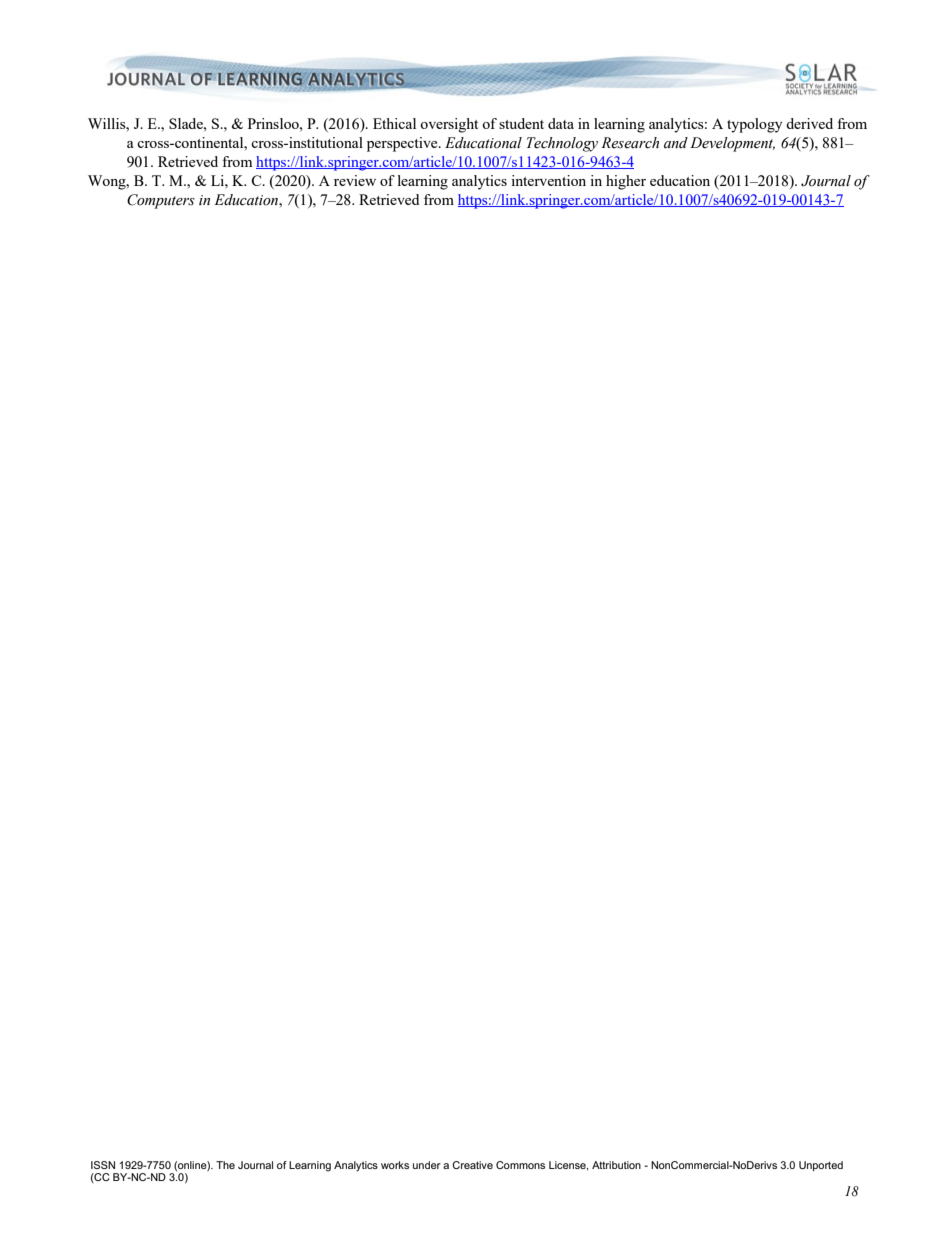  I want to click on intervention, so click(548, 180).
